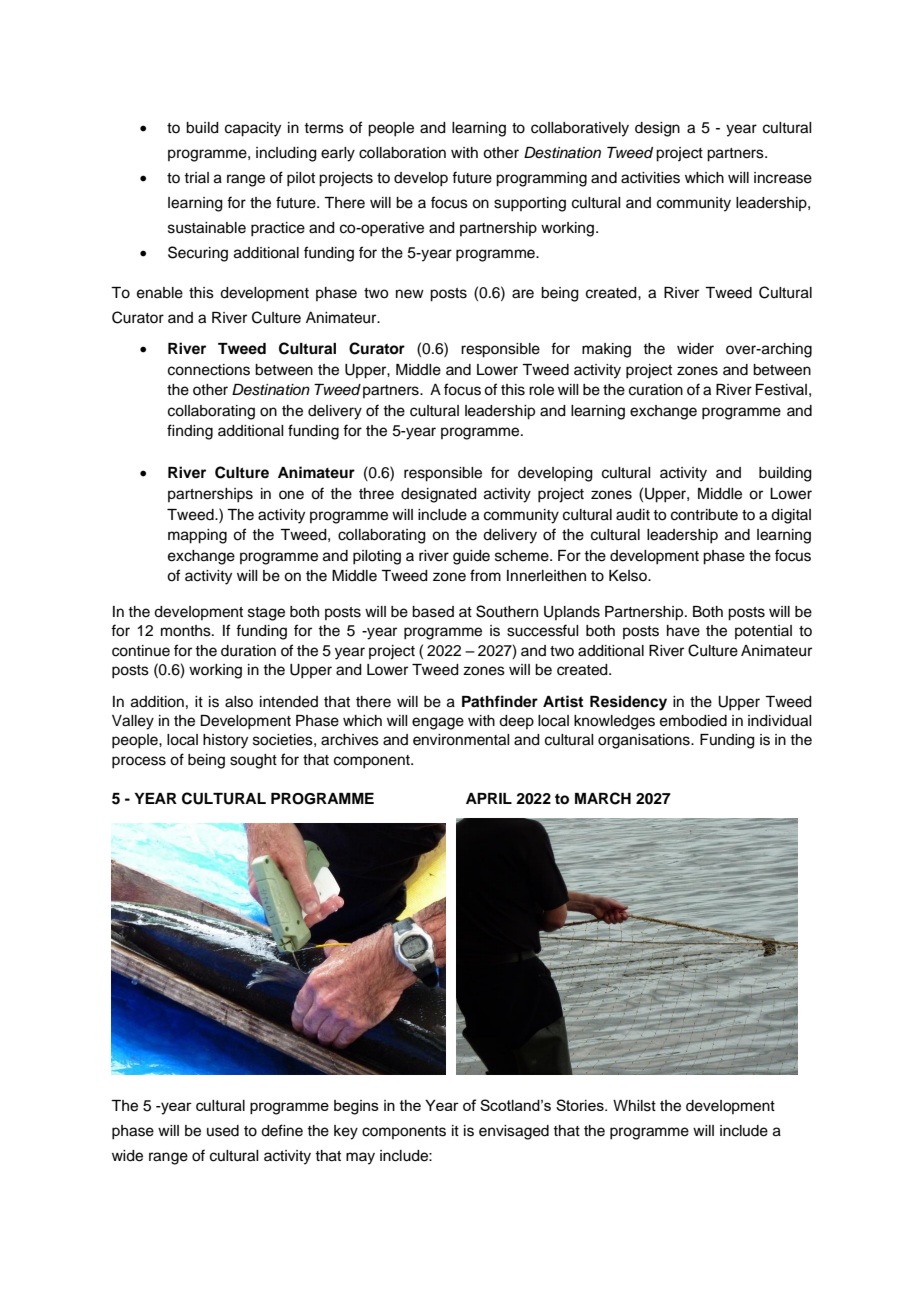 The width and height of the screenshot is (924, 1307). I want to click on activities, so click(650, 178).
